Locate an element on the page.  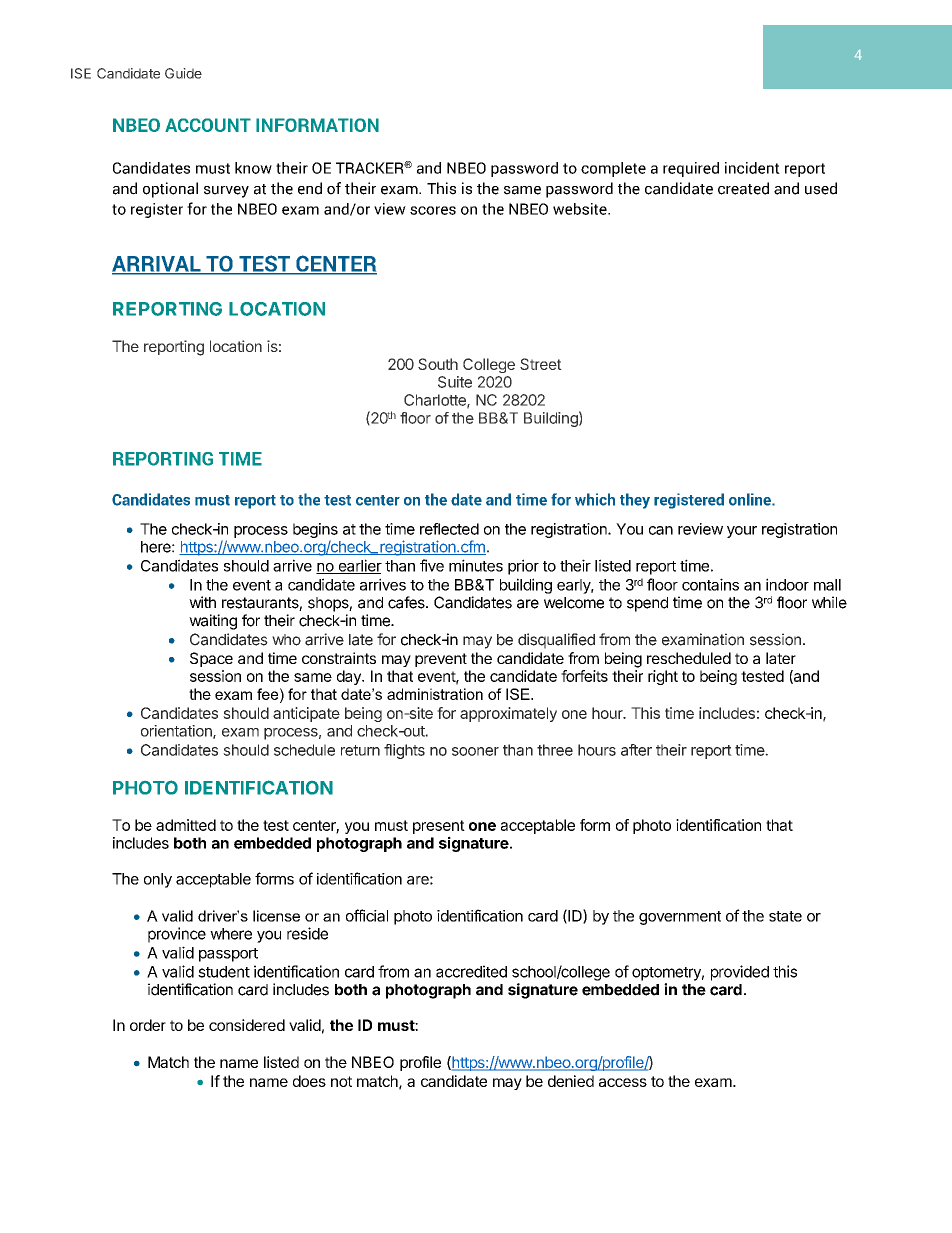
contains is located at coordinates (710, 584).
